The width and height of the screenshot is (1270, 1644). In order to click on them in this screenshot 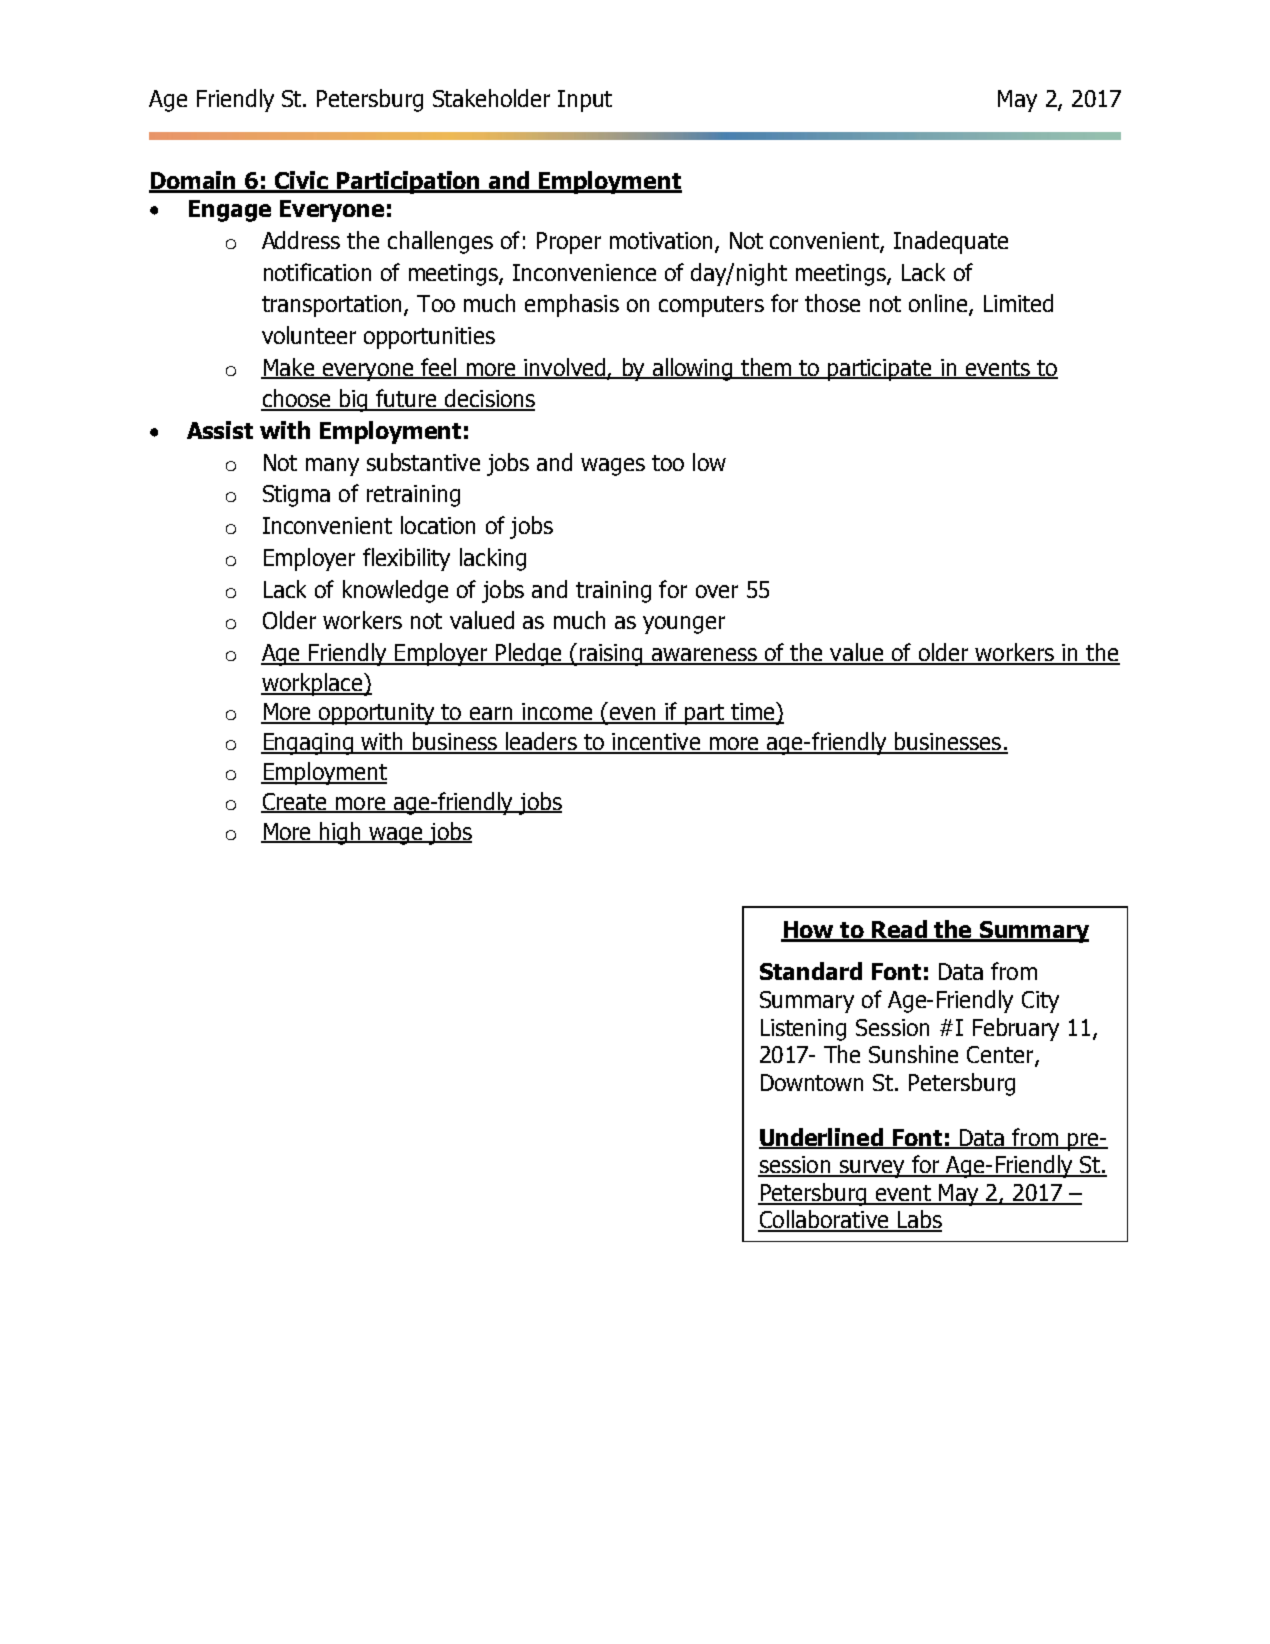, I will do `click(766, 368)`.
